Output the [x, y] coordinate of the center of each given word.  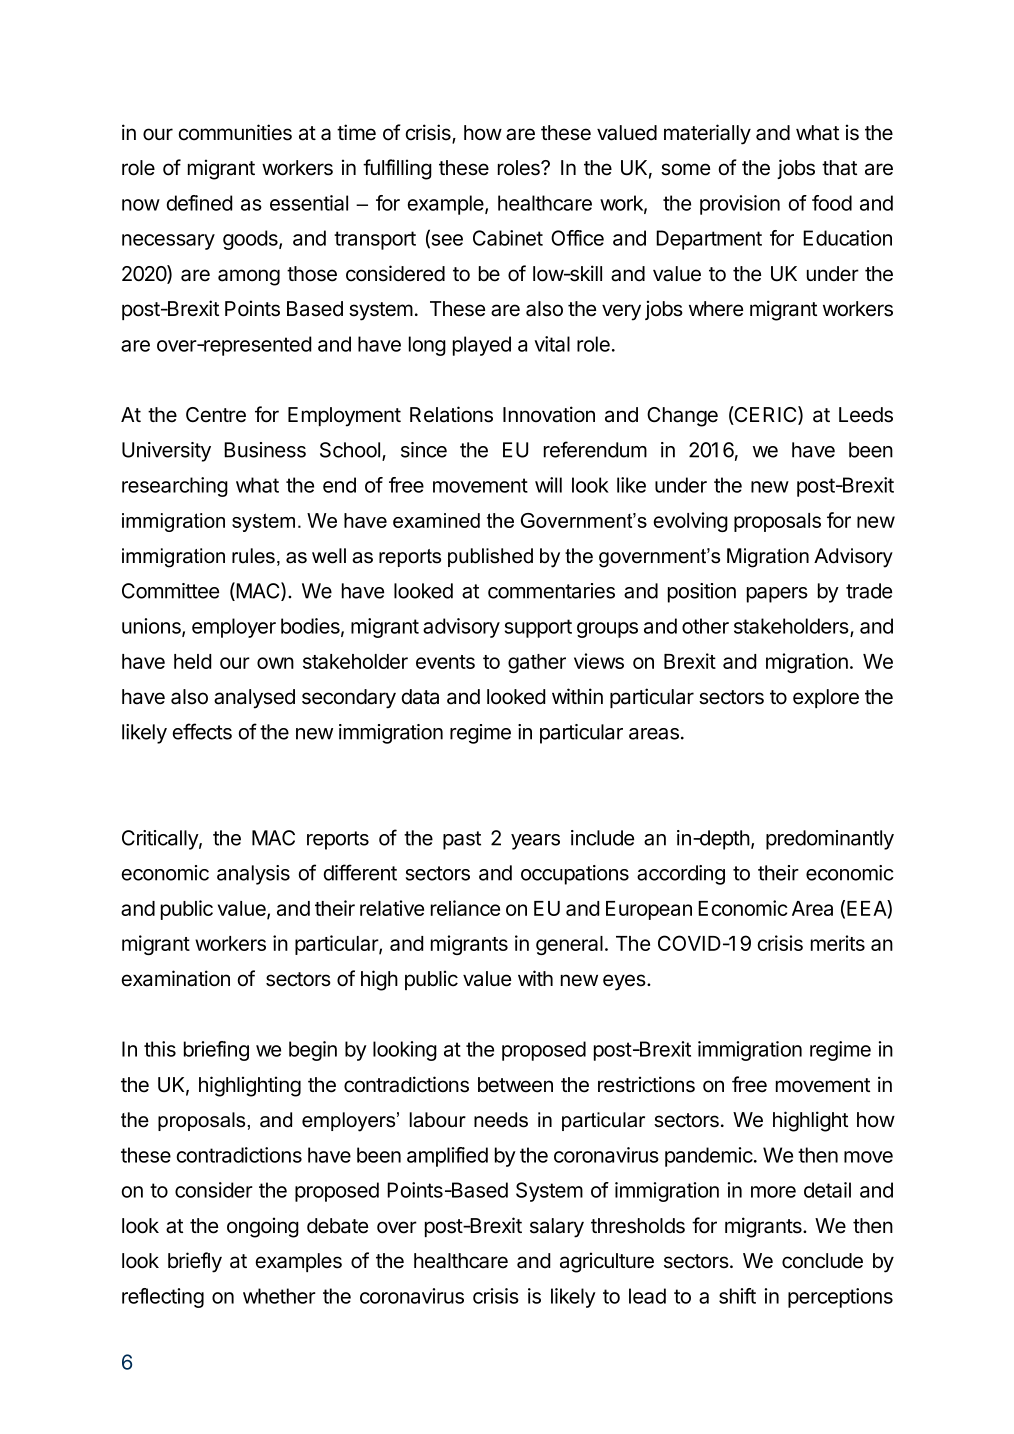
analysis [253, 875]
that [839, 168]
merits [838, 943]
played [482, 346]
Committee [170, 591]
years [535, 842]
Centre [216, 415]
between [515, 1085]
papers [777, 595]
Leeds [866, 415]
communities [235, 132]
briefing [216, 1051]
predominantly [830, 840]
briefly [195, 1262]
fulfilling [397, 169]
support [538, 628]
